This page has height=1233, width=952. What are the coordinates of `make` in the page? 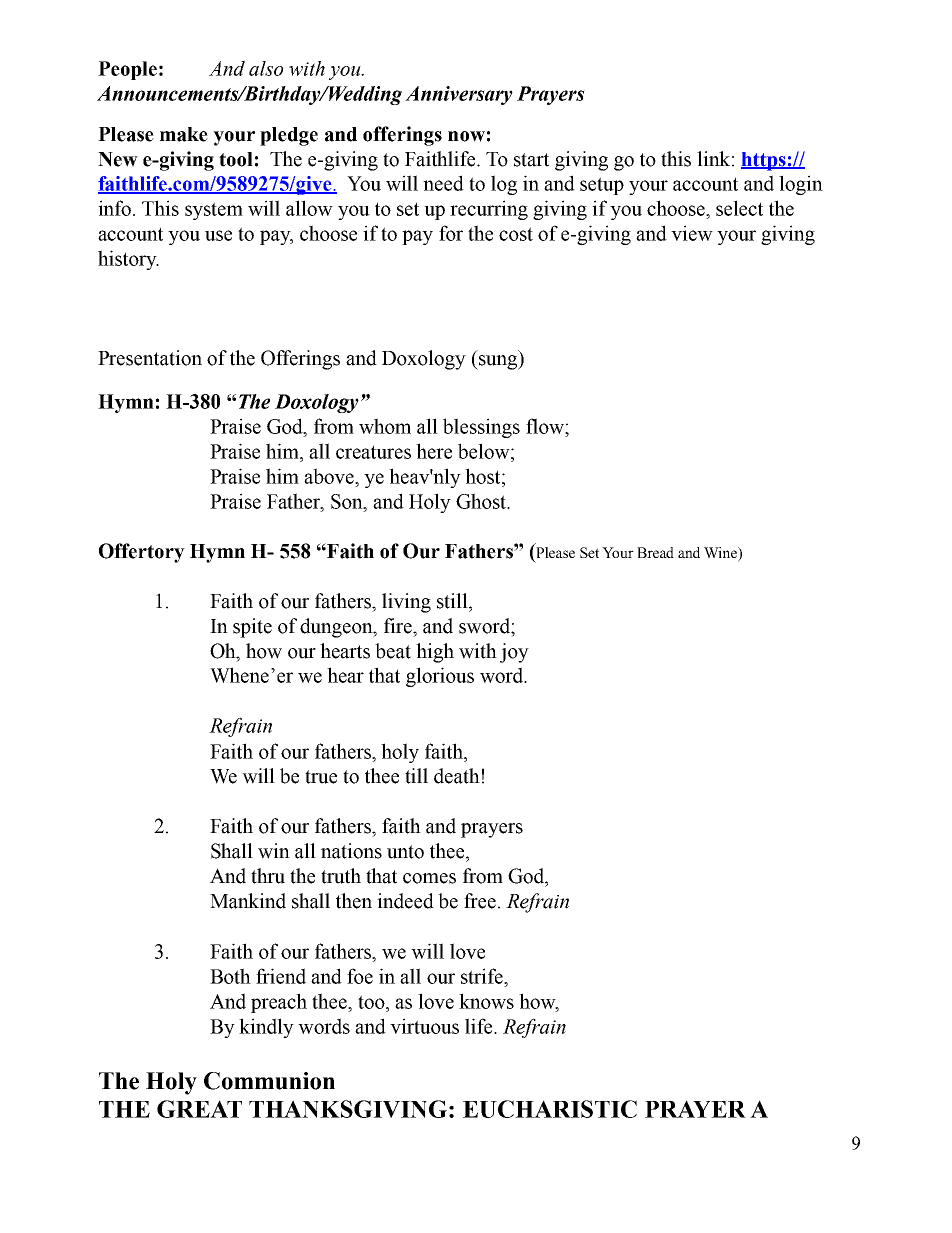 It's located at (184, 134).
